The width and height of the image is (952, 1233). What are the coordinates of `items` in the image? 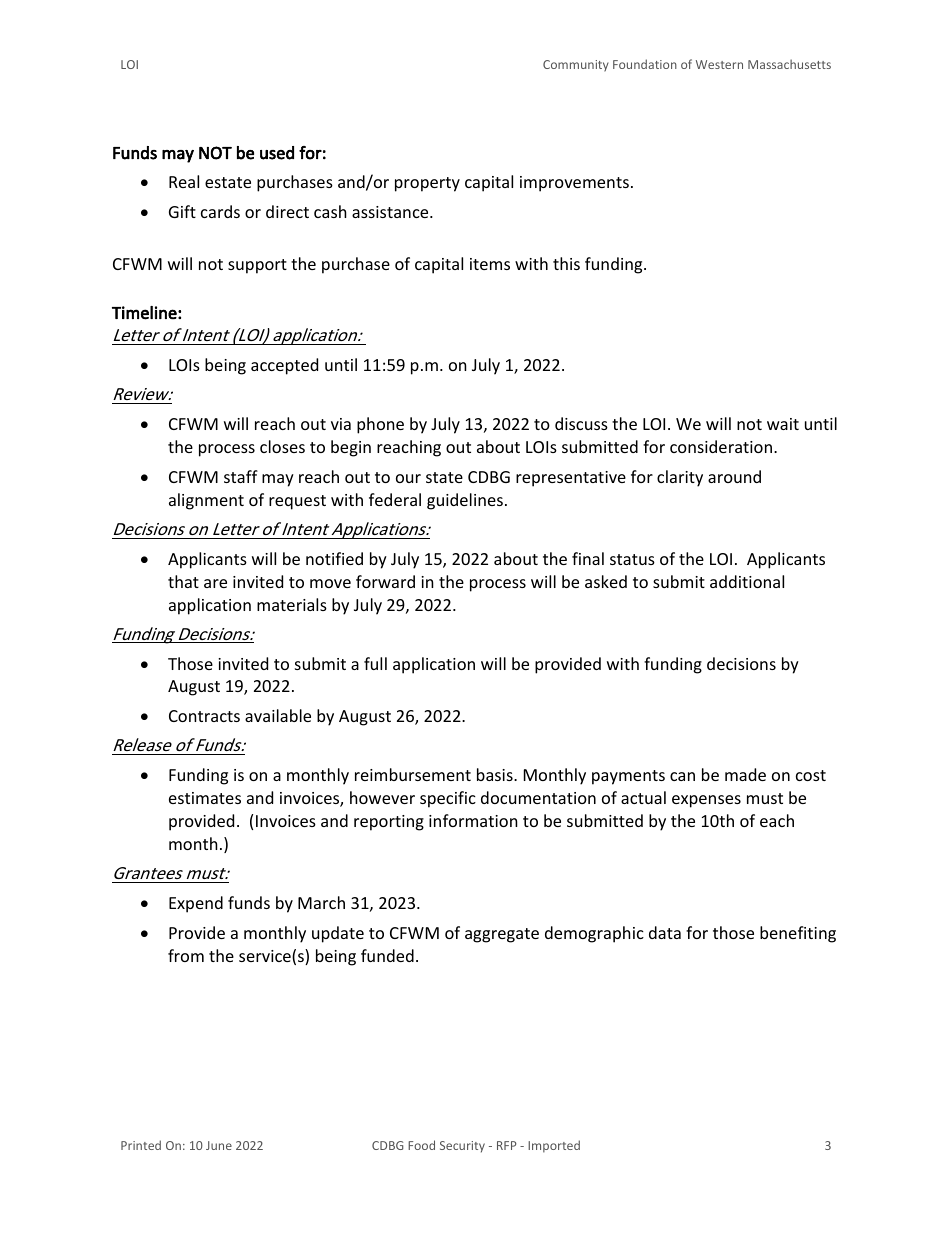 It's located at (490, 264).
